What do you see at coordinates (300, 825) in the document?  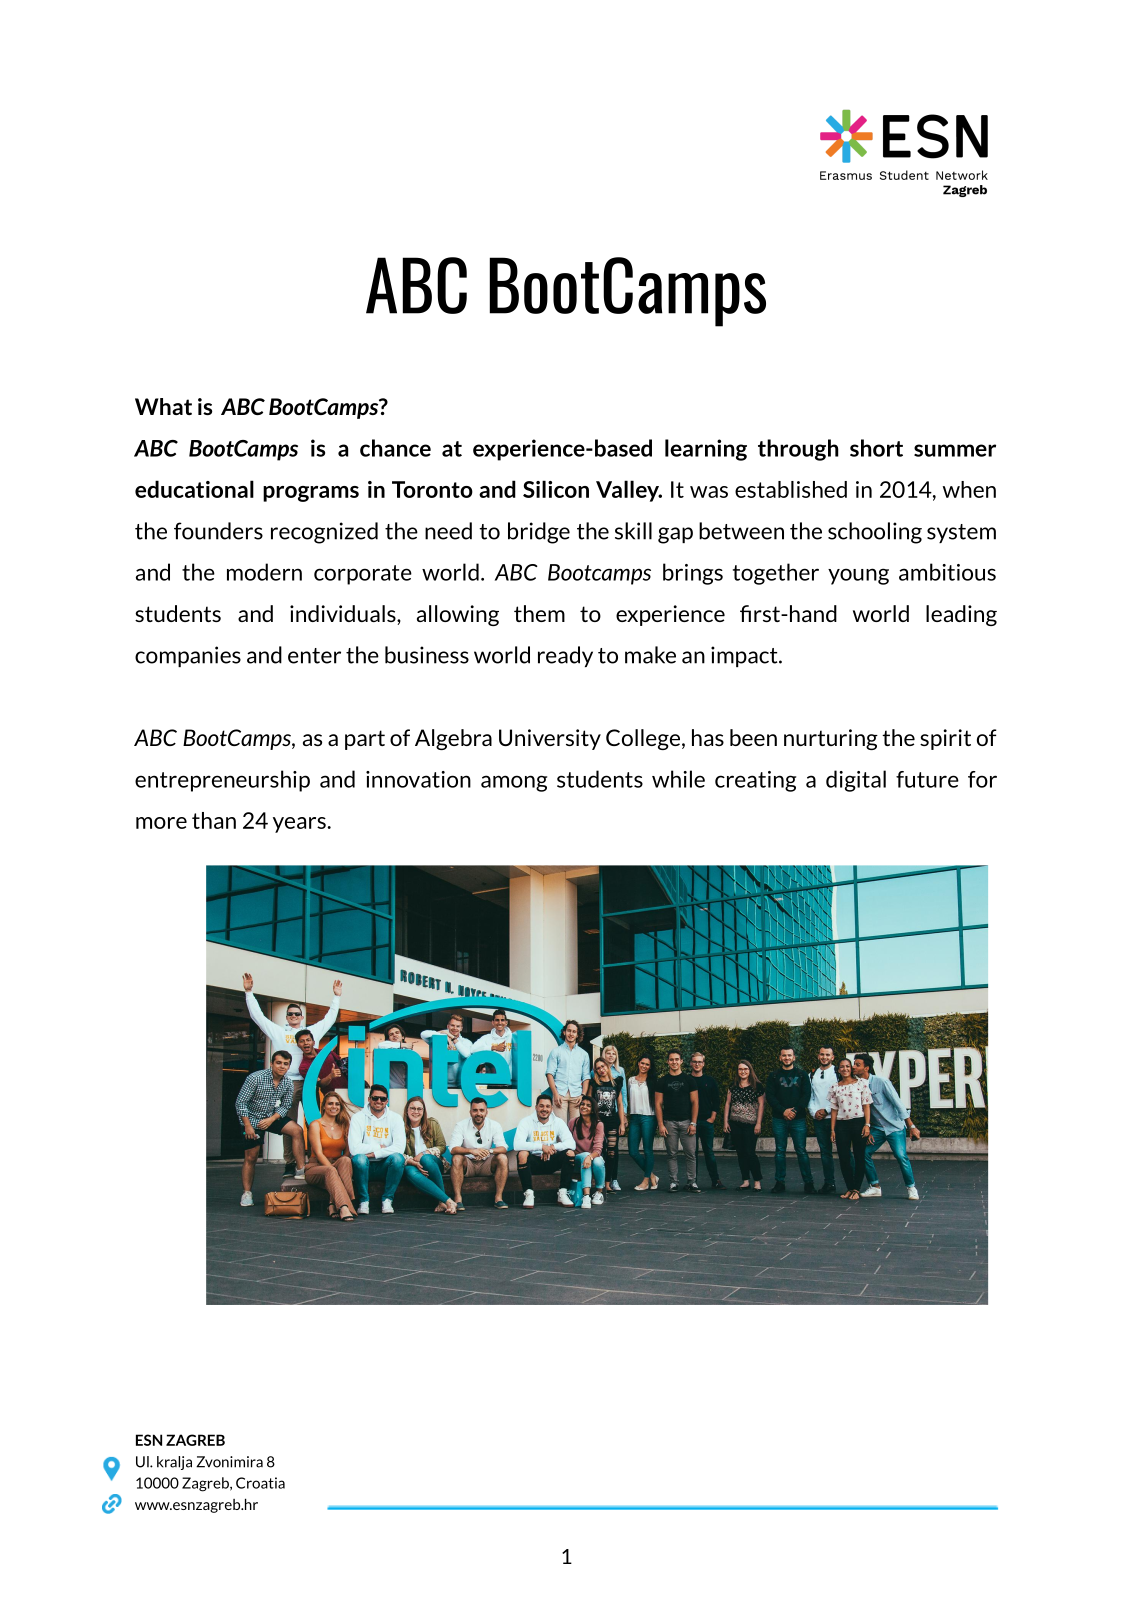 I see `years` at bounding box center [300, 825].
